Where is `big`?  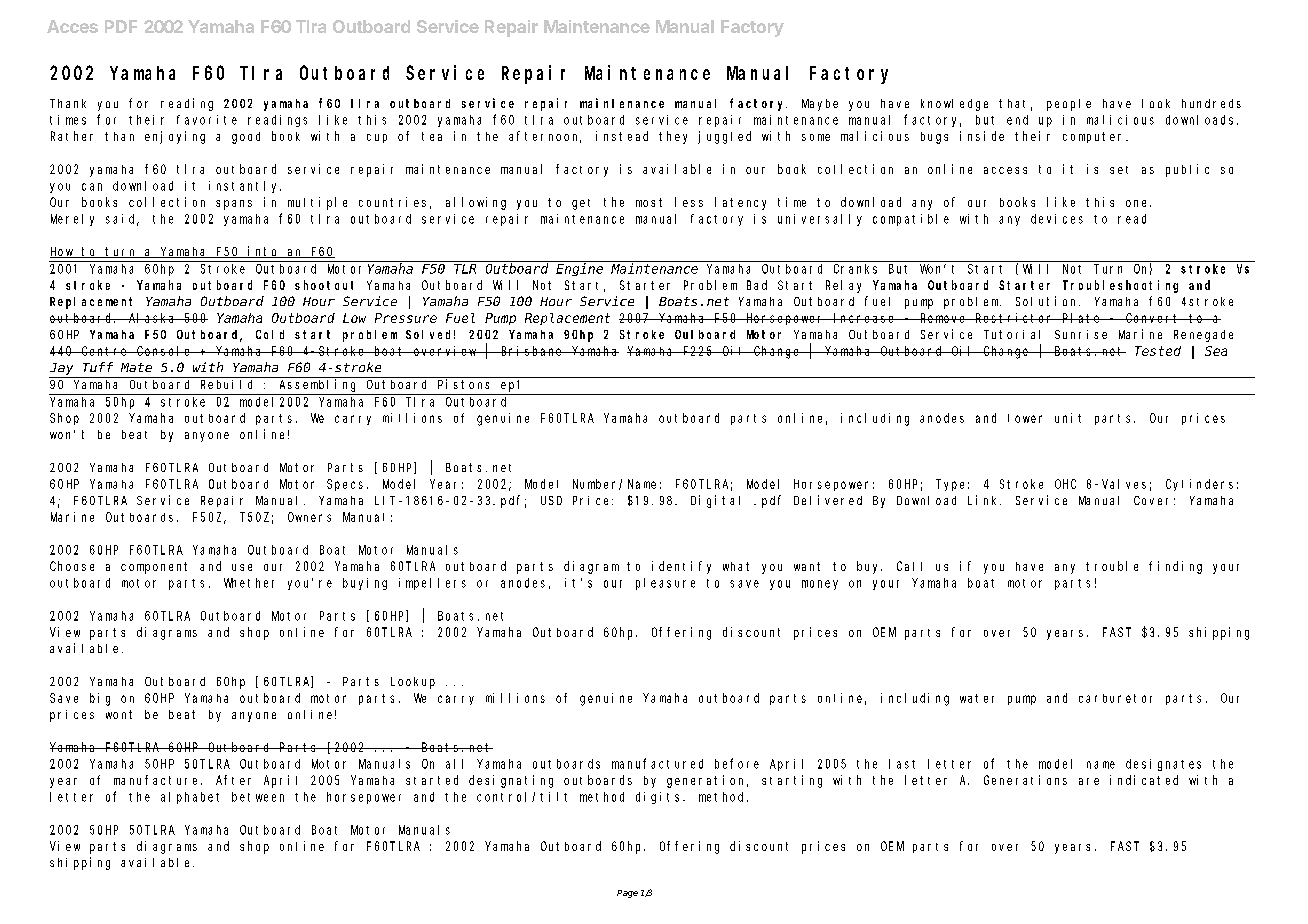
big is located at coordinates (100, 699).
